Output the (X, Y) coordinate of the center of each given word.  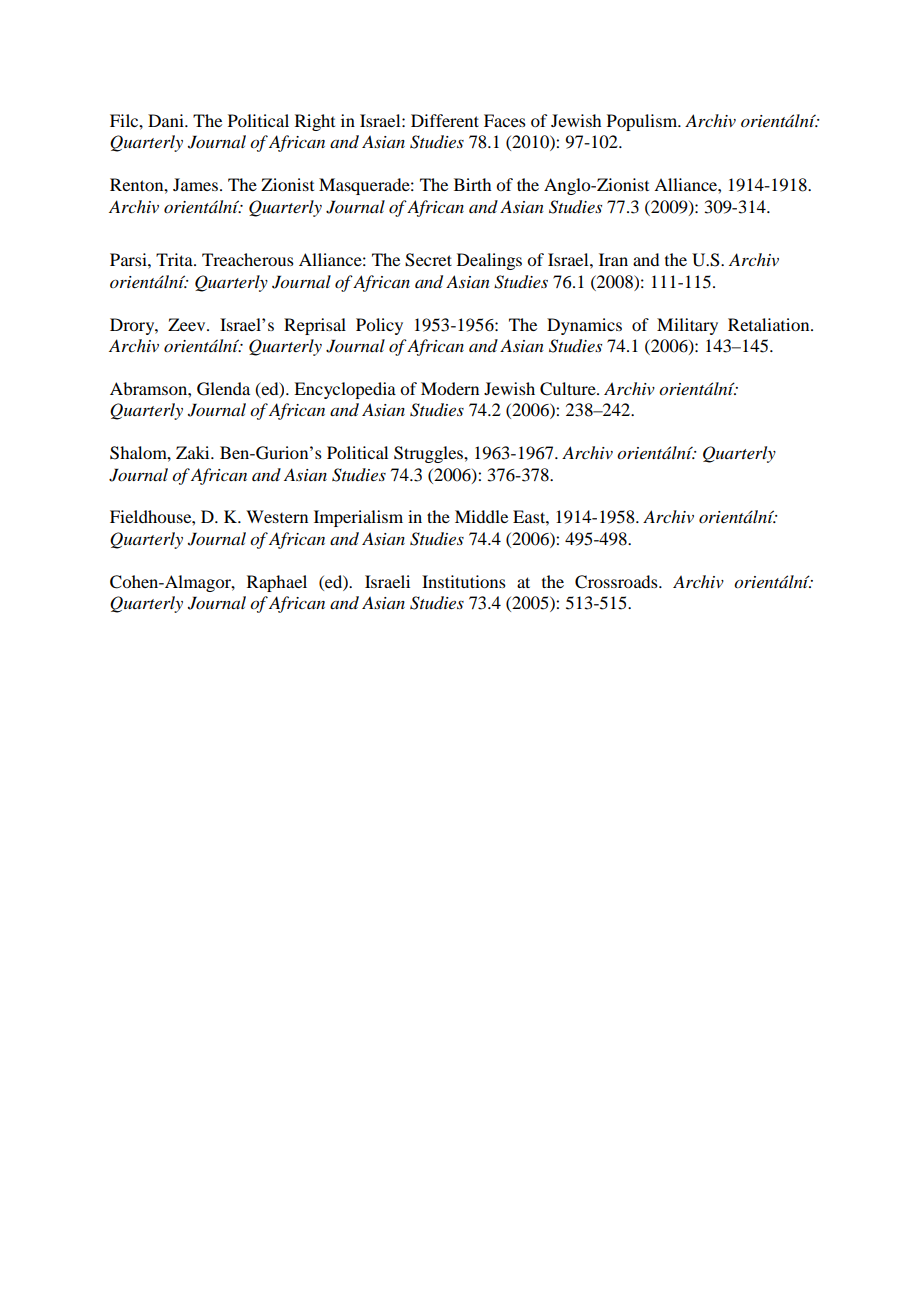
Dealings (489, 261)
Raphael (277, 583)
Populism (643, 122)
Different (445, 120)
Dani (167, 120)
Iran (613, 259)
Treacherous (248, 259)
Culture (569, 389)
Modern (450, 388)
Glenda (223, 389)
